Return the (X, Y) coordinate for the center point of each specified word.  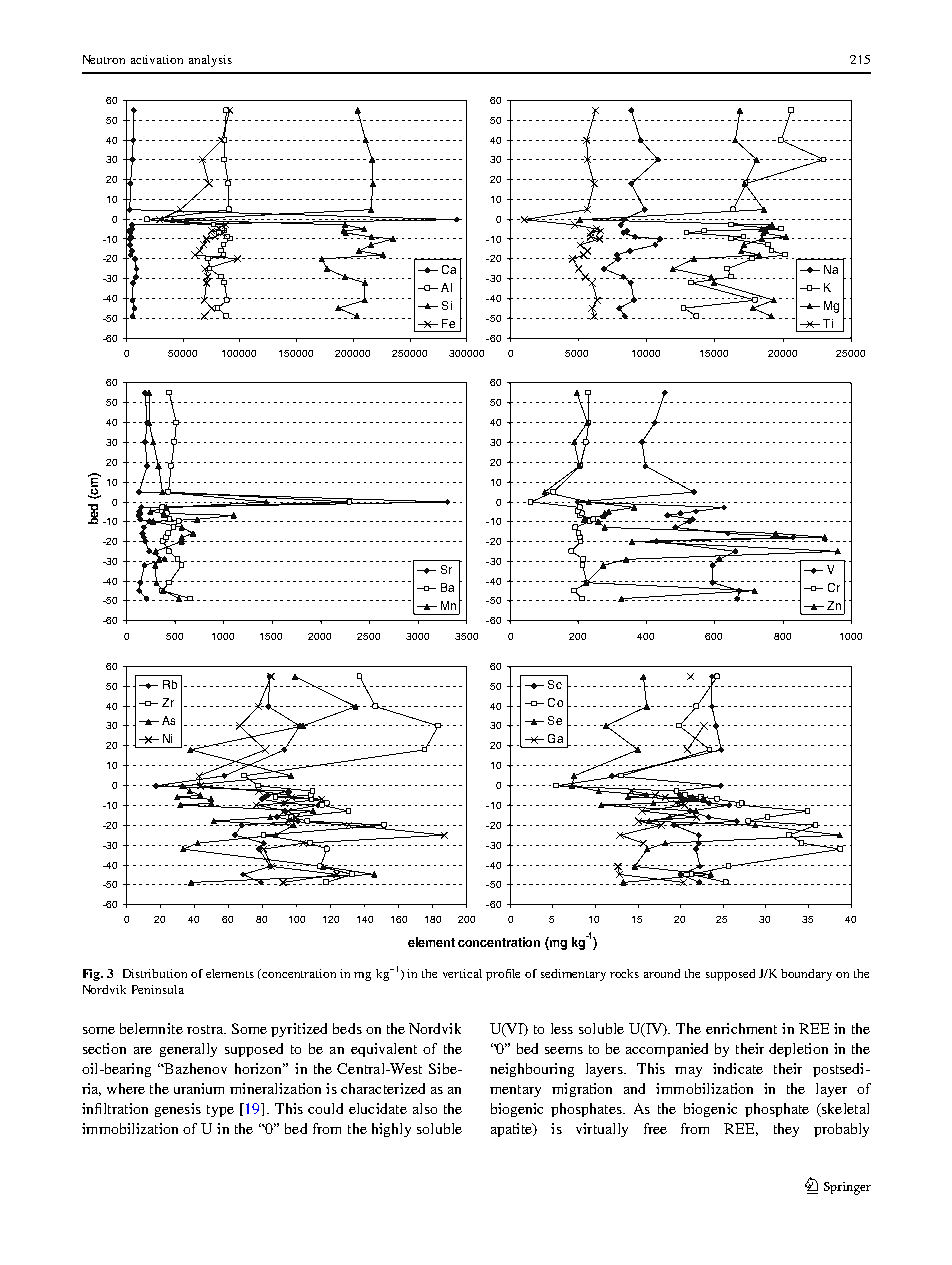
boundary (806, 975)
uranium (199, 1088)
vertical (462, 973)
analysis (210, 61)
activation (157, 59)
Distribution (155, 973)
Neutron (104, 59)
